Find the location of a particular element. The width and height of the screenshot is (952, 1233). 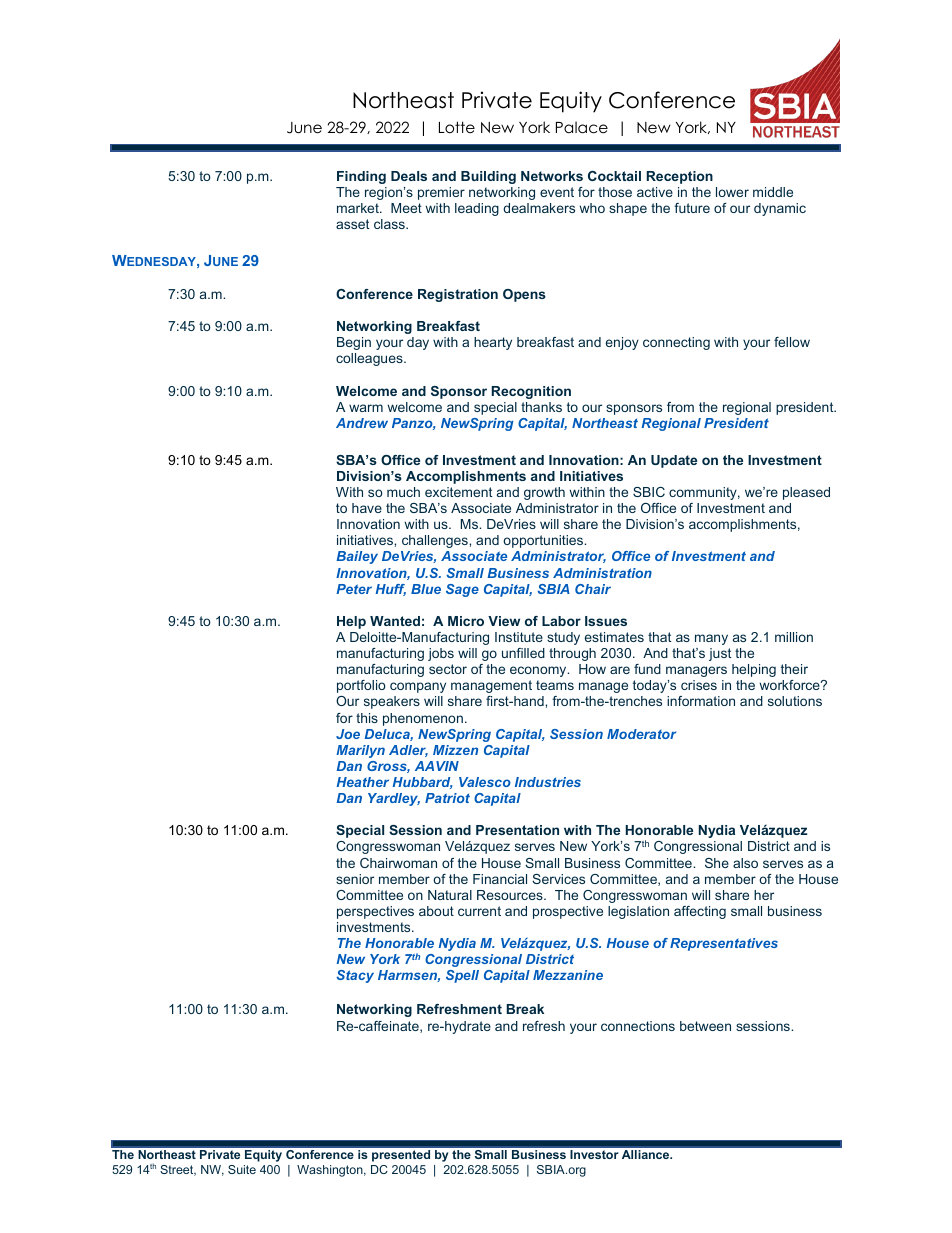

Alliance is located at coordinates (647, 1154).
